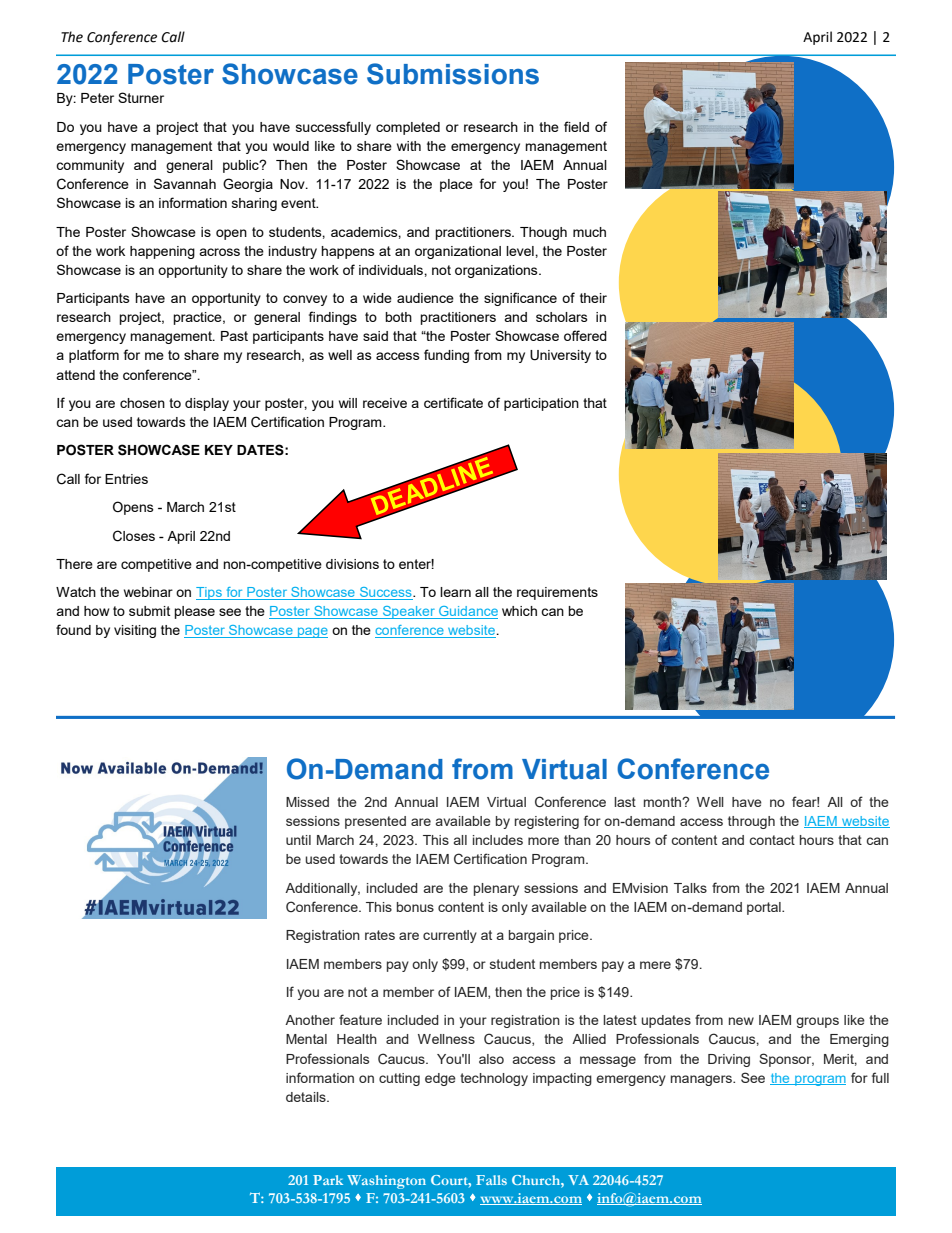  I want to click on Submissions, so click(453, 74).
